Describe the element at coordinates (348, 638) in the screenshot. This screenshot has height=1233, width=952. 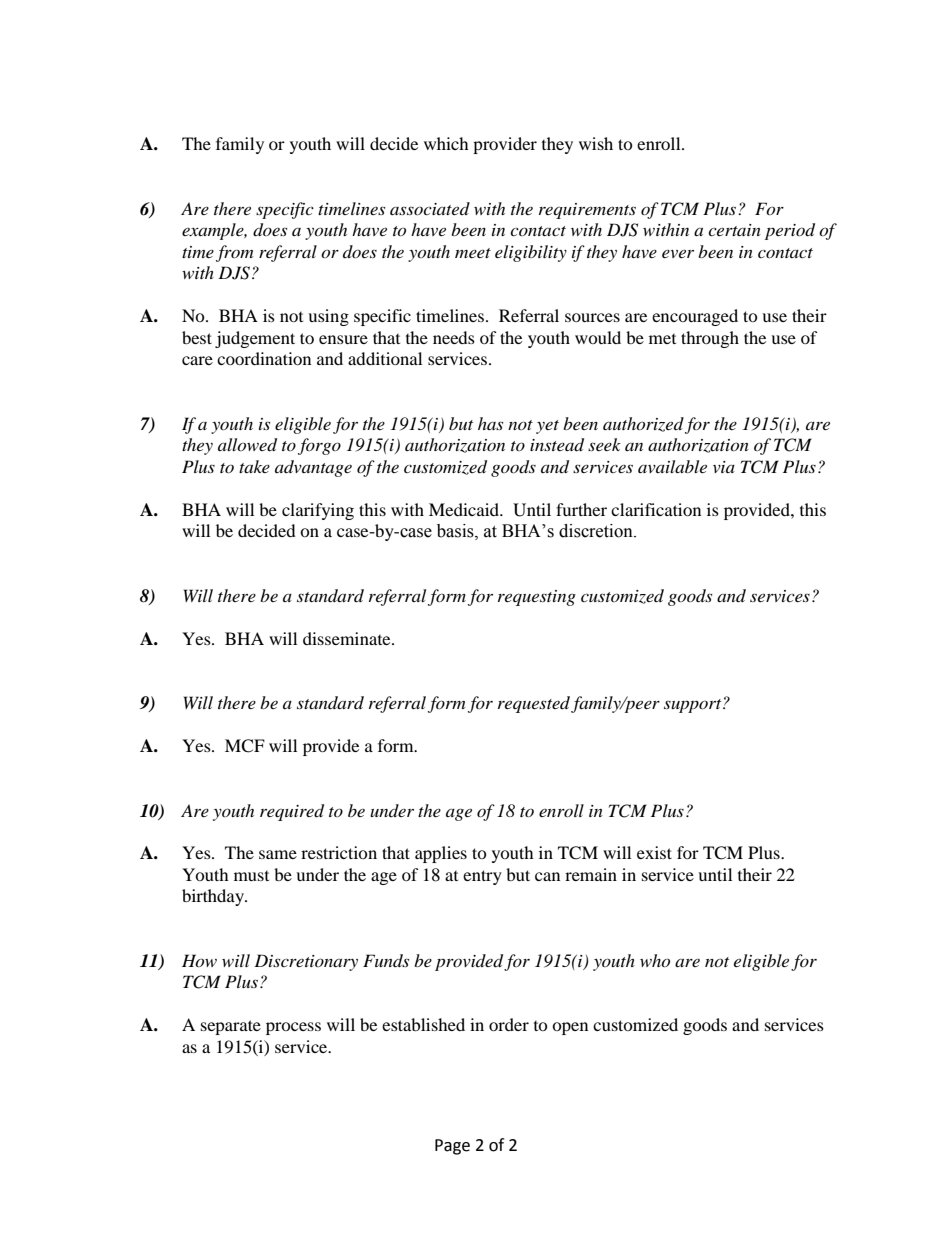
I see `disseminate` at that location.
